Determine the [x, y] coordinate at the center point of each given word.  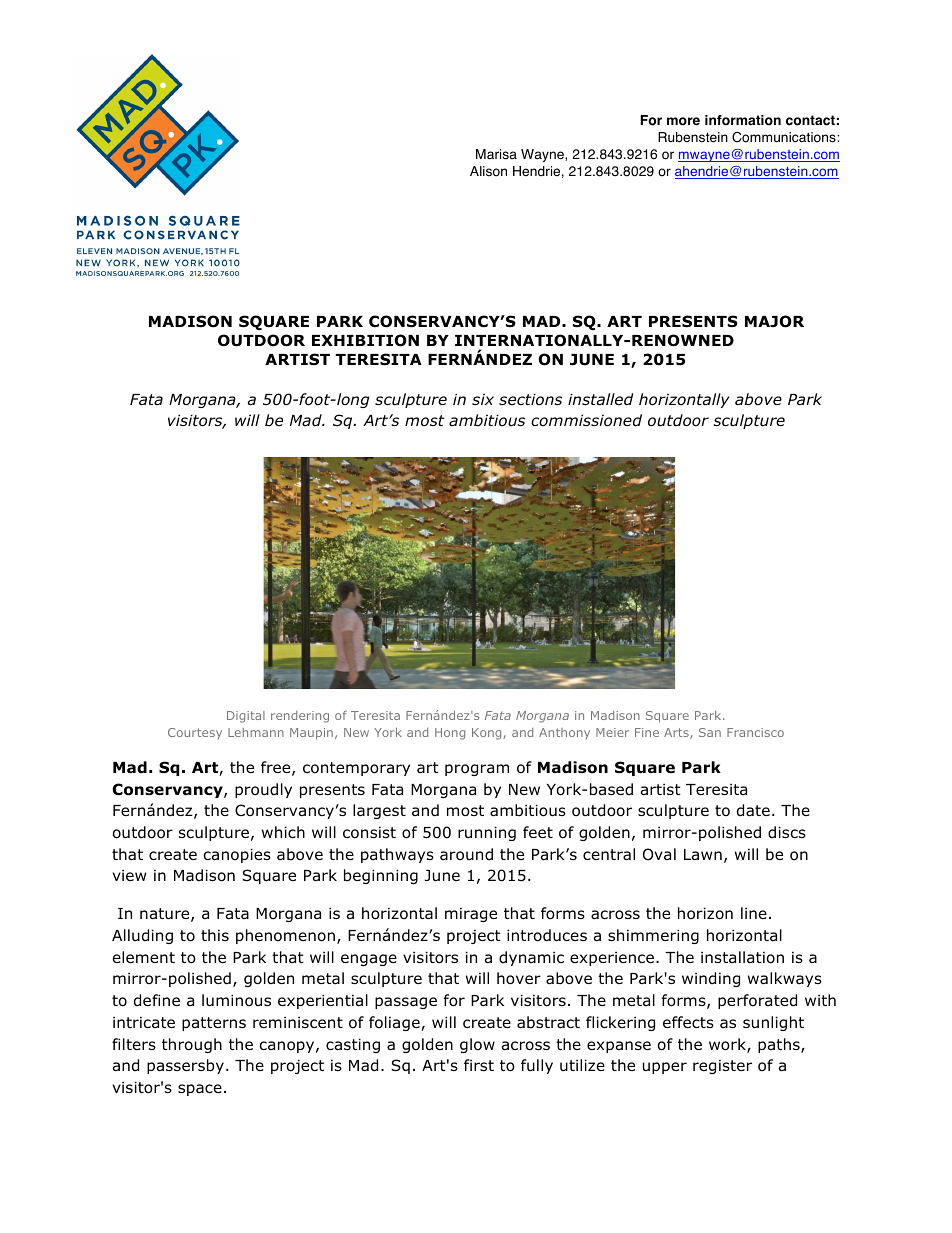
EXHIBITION [365, 340]
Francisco [755, 732]
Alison [488, 171]
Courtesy [195, 733]
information [743, 120]
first [479, 1065]
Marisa [496, 154]
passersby [185, 1066]
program [477, 770]
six [483, 399]
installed [601, 399]
